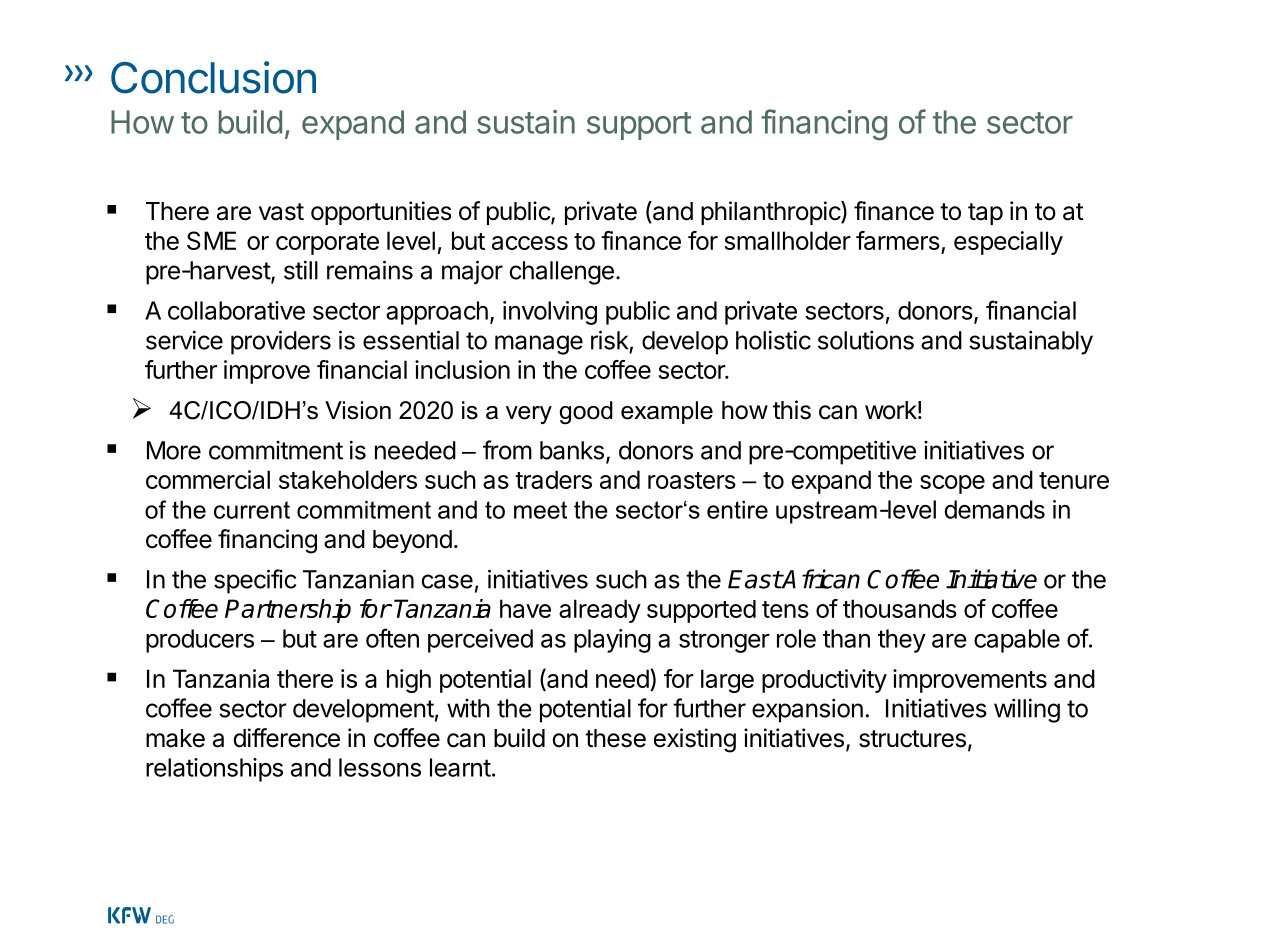 This screenshot has height=952, width=1270. I want to click on demands, so click(994, 509).
